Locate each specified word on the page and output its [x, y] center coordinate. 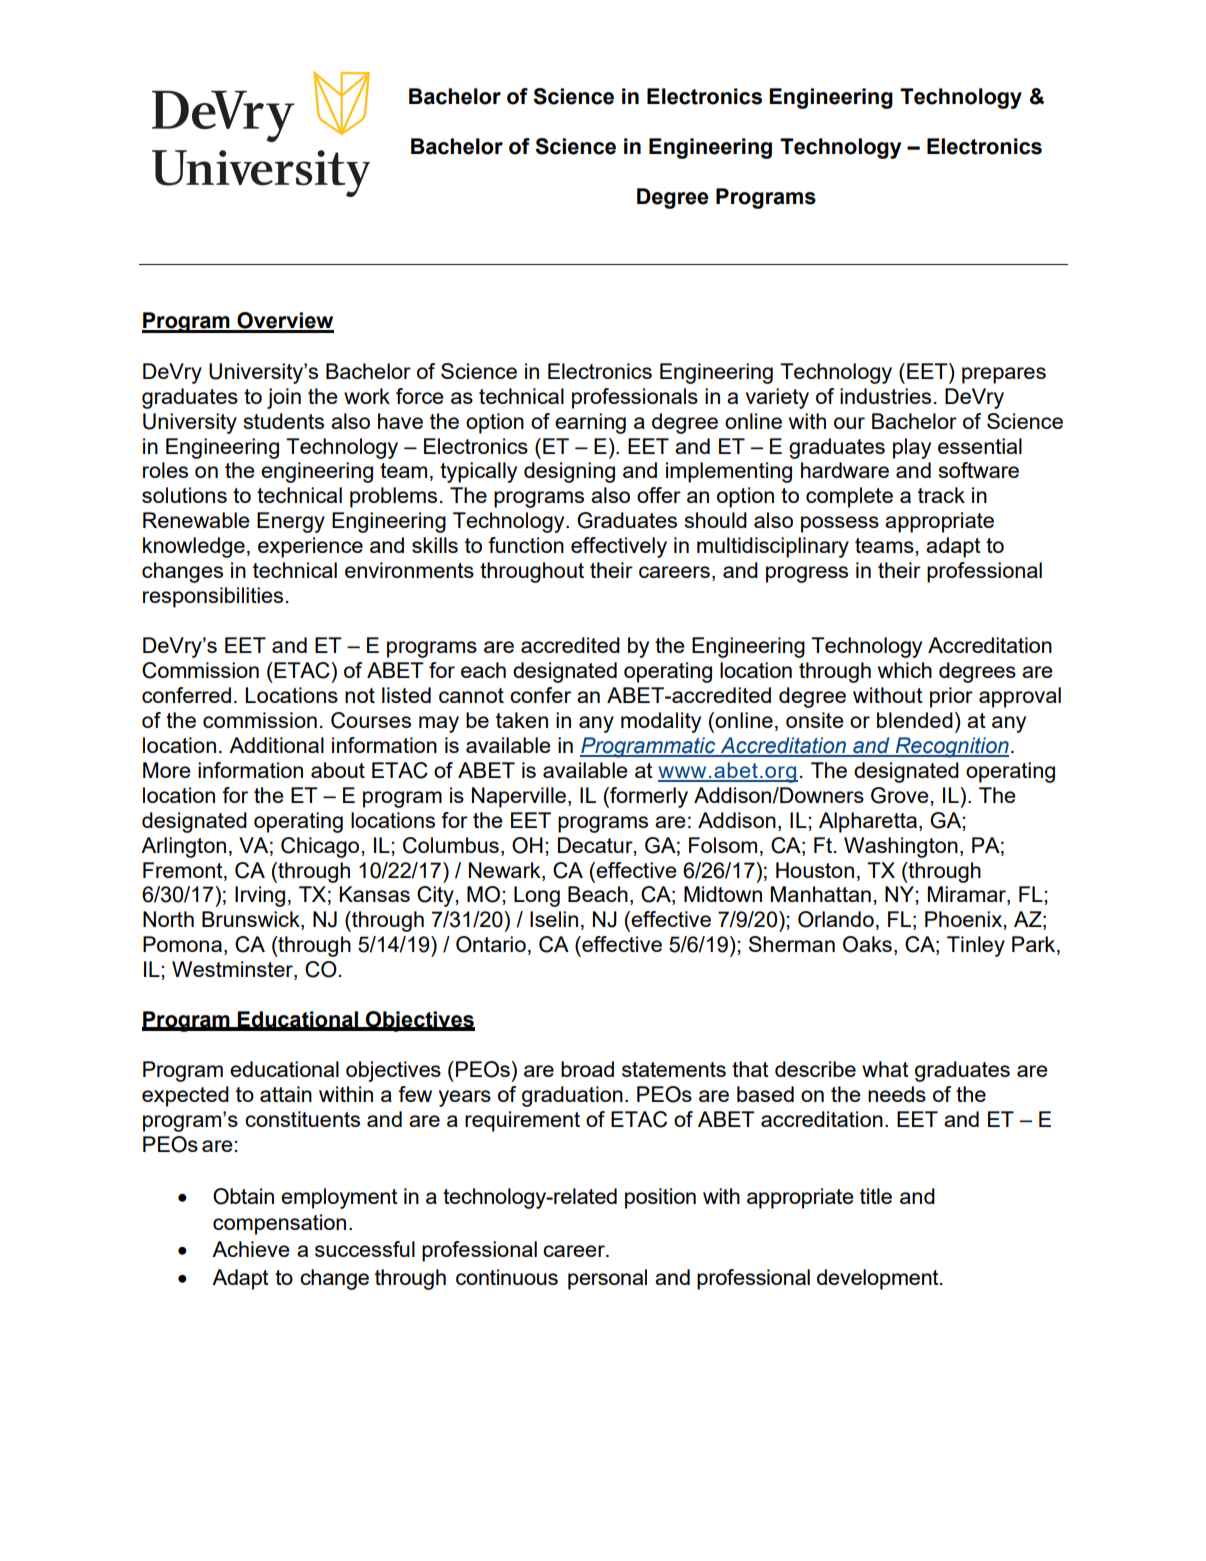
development [879, 1279]
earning [590, 423]
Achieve [251, 1249]
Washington [901, 847]
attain [286, 1094]
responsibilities [213, 597]
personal [607, 1279]
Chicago [321, 847]
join [284, 398]
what [885, 1069]
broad [587, 1069]
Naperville [519, 797]
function [526, 545]
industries [885, 396]
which [905, 670]
